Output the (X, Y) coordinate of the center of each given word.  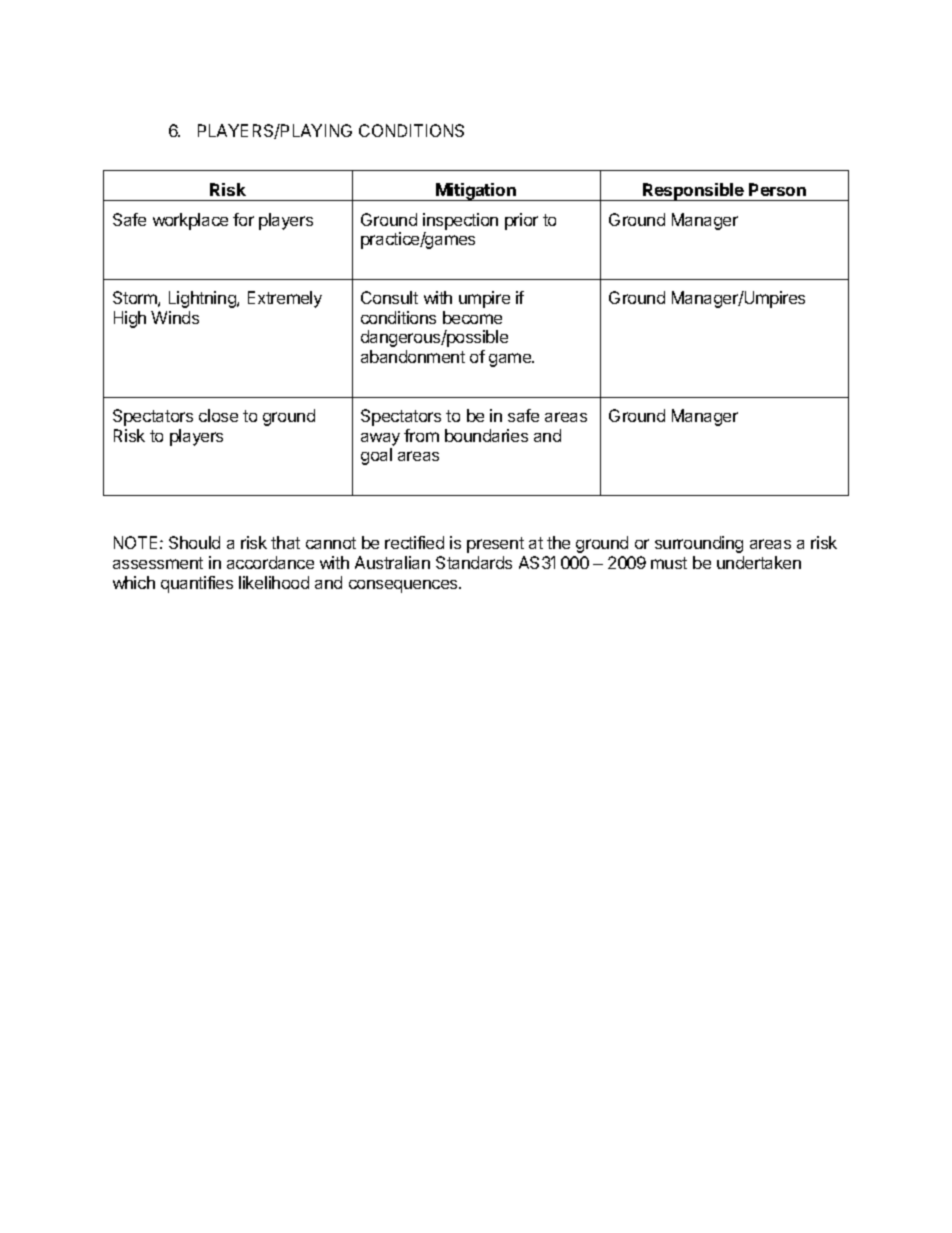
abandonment (413, 356)
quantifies (197, 584)
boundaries (486, 435)
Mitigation (476, 192)
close (218, 415)
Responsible (693, 192)
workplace (190, 221)
